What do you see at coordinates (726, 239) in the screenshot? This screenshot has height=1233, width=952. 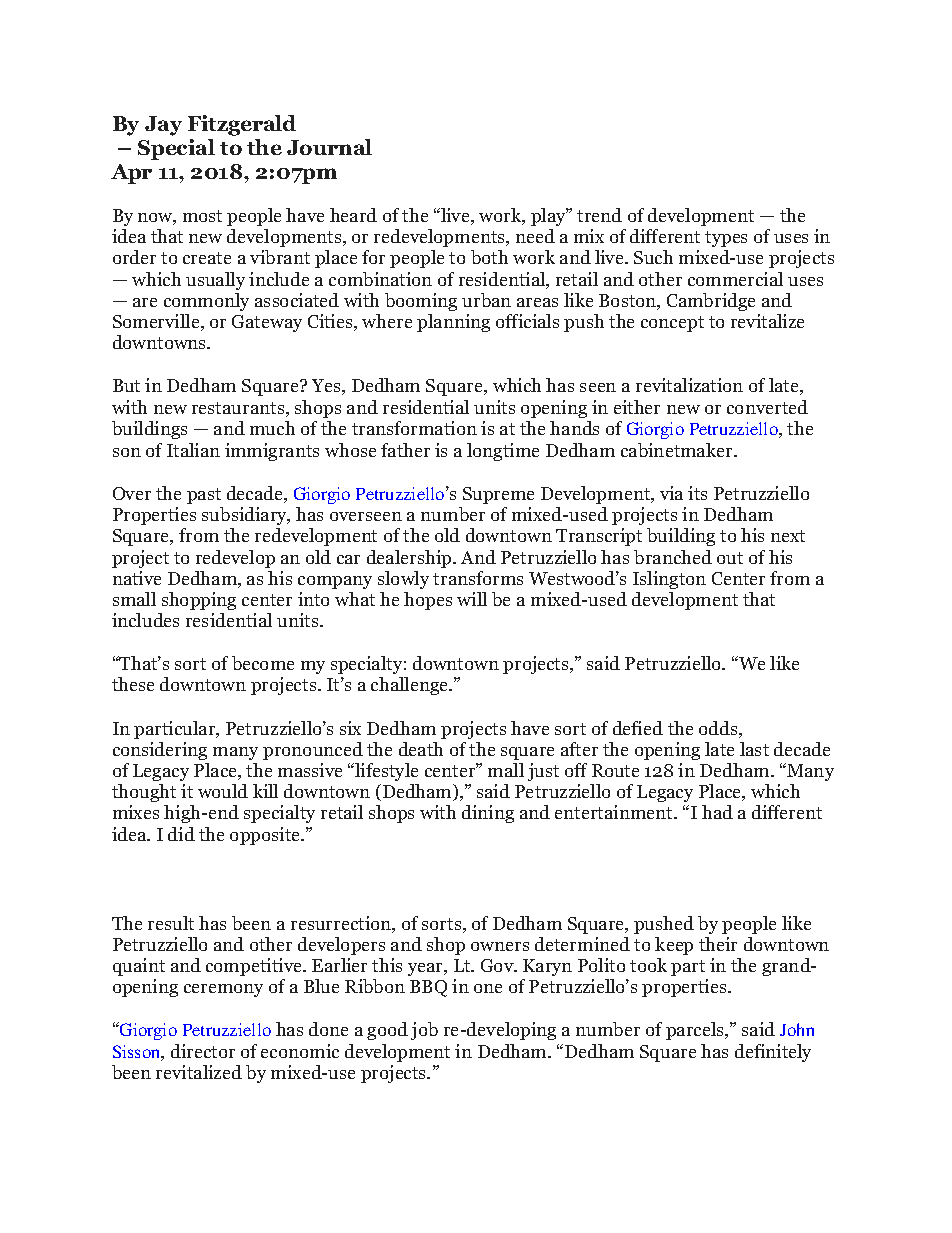 I see `types` at bounding box center [726, 239].
